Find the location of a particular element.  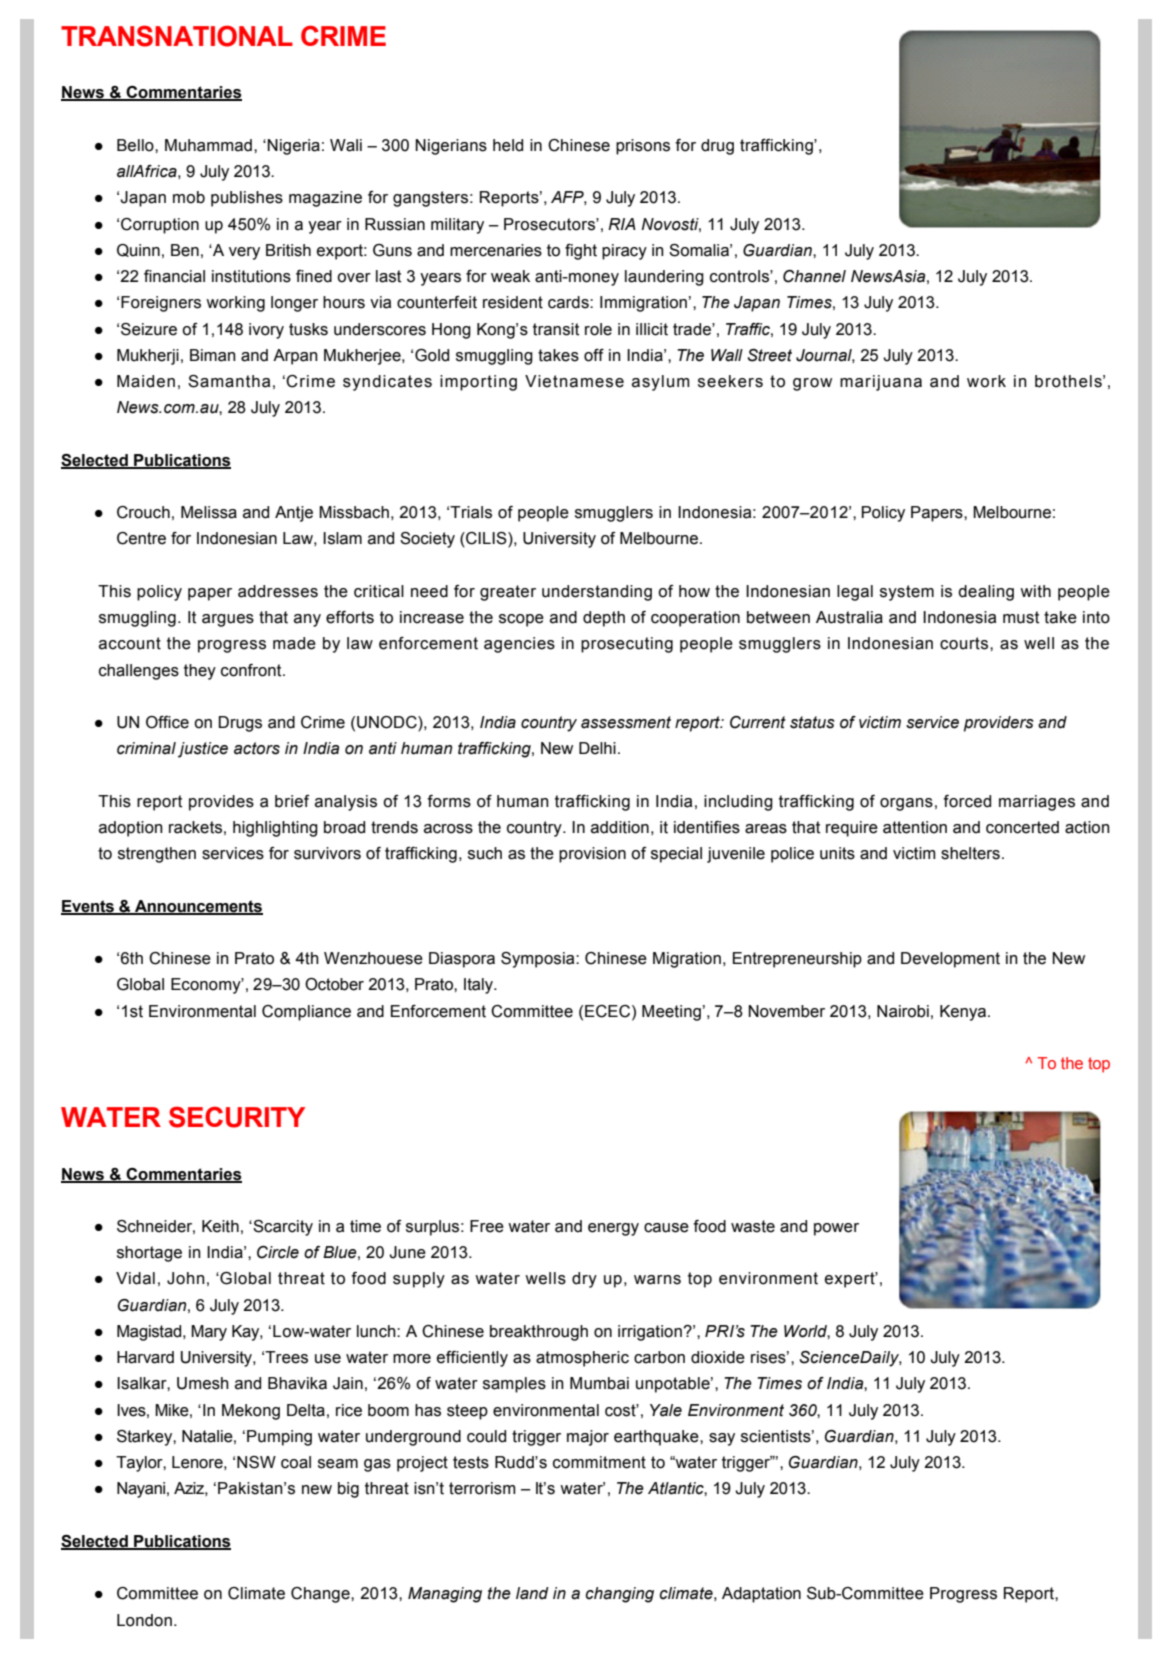

TRANSNATIONAL is located at coordinates (177, 36).
